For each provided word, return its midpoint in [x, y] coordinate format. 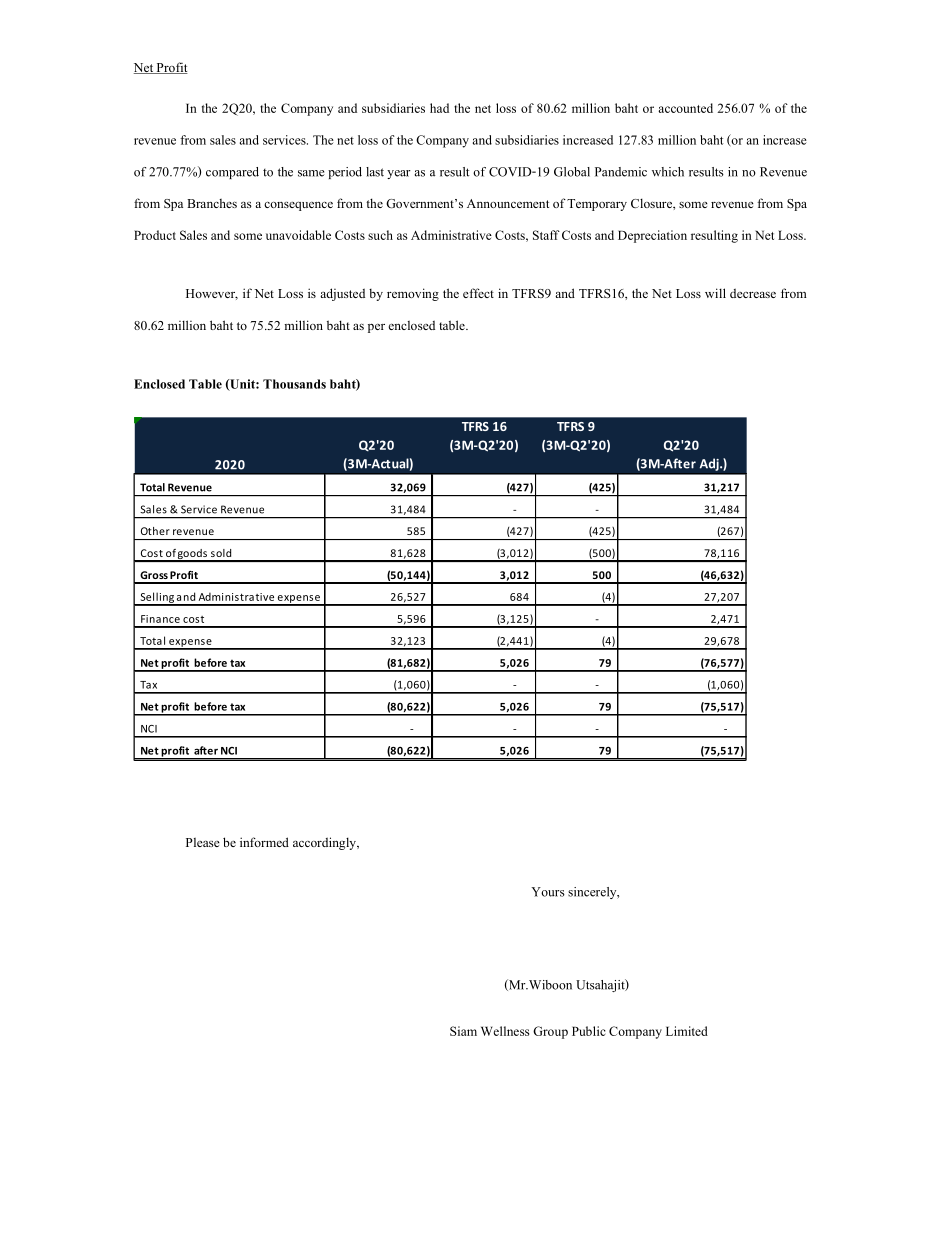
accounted [685, 108]
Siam [463, 1031]
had [439, 108]
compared [232, 173]
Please [203, 842]
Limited [687, 1031]
